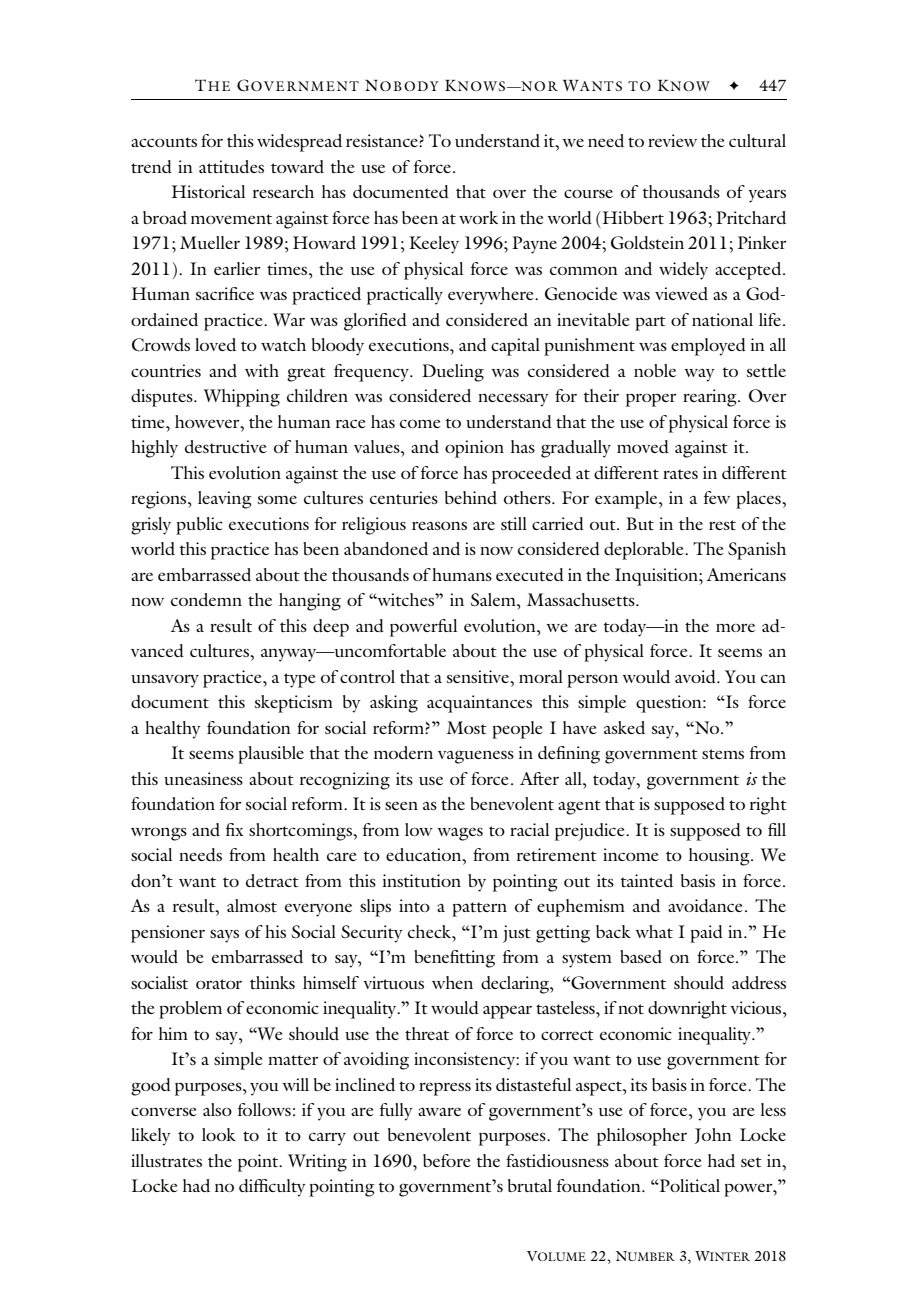 Image resolution: width=921 pixels, height=1316 pixels. What do you see at coordinates (165, 681) in the page?
I see `unsavory` at bounding box center [165, 681].
